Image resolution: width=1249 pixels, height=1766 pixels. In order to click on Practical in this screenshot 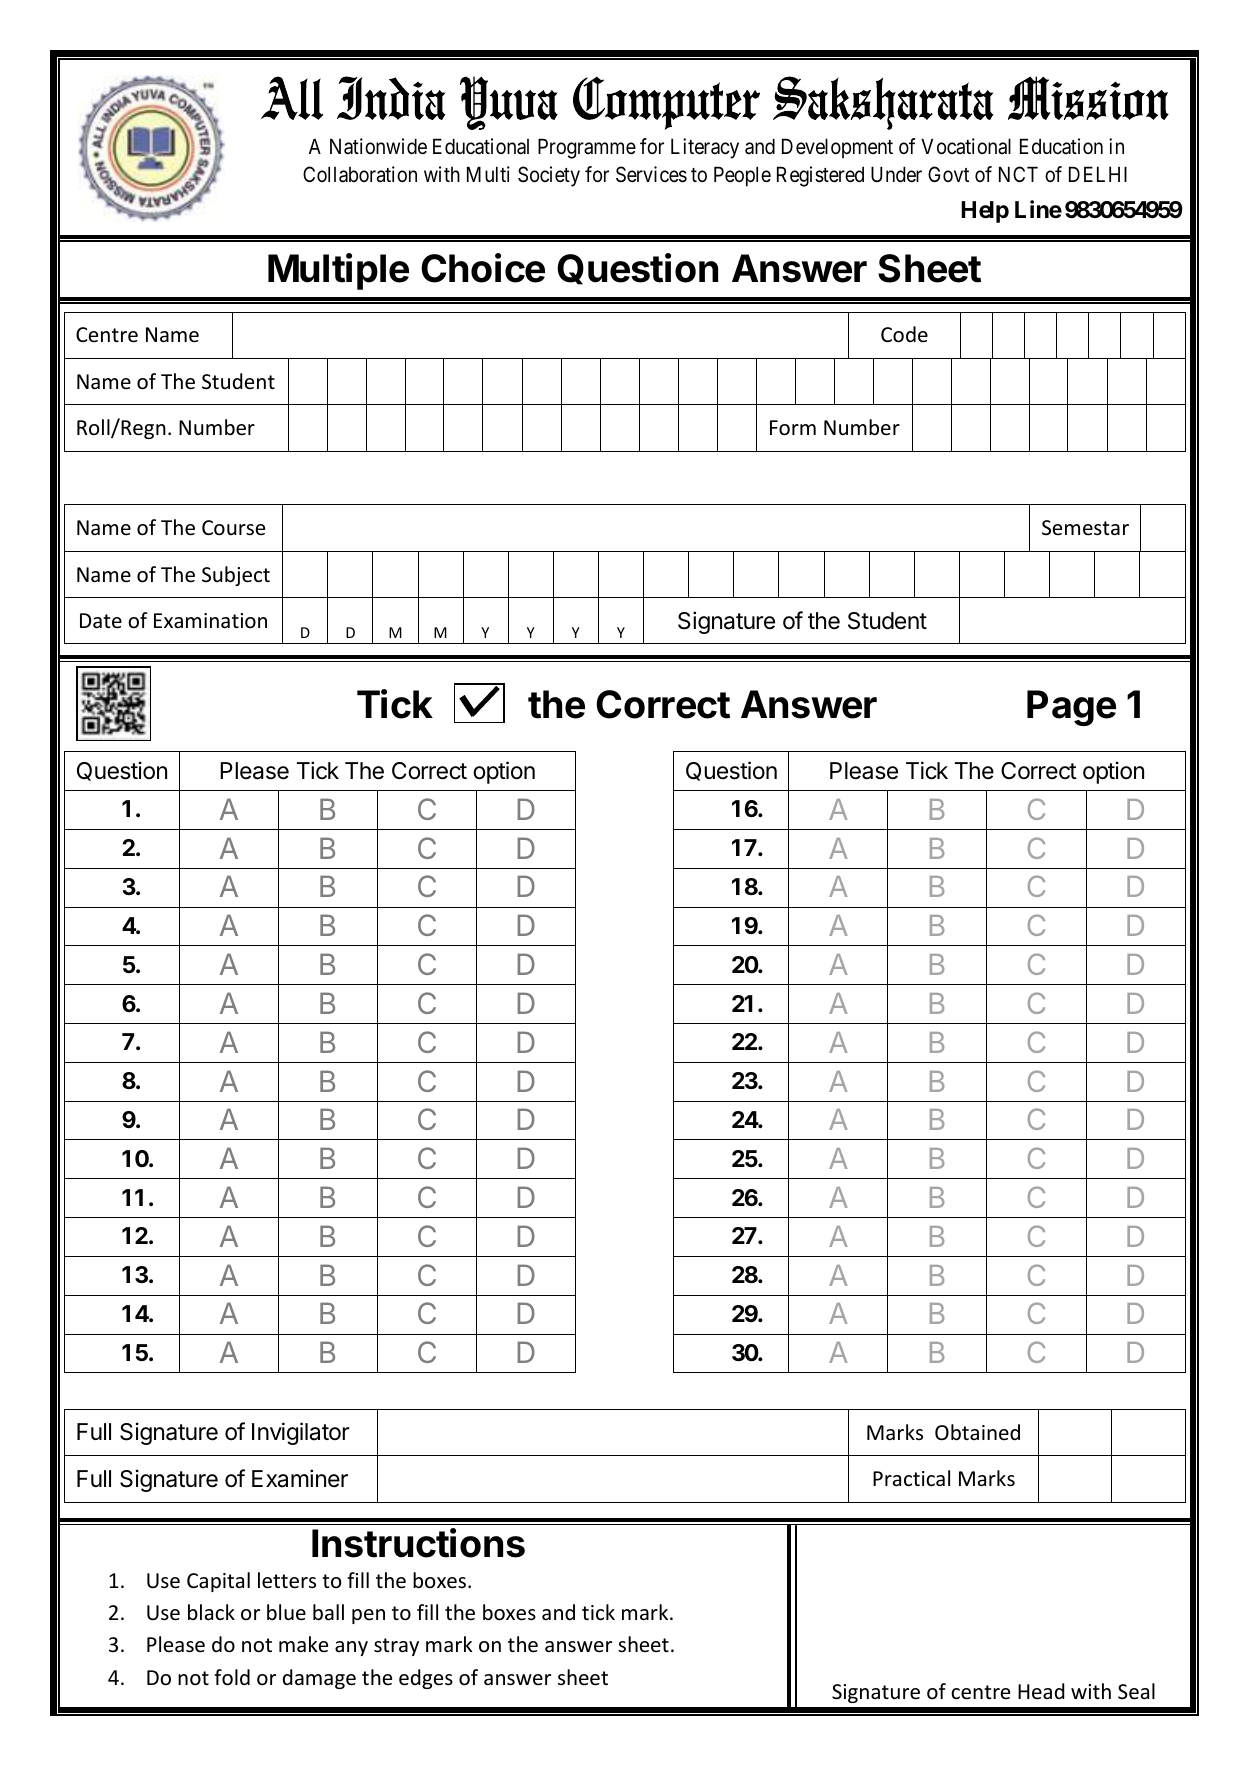, I will do `click(911, 1478)`.
